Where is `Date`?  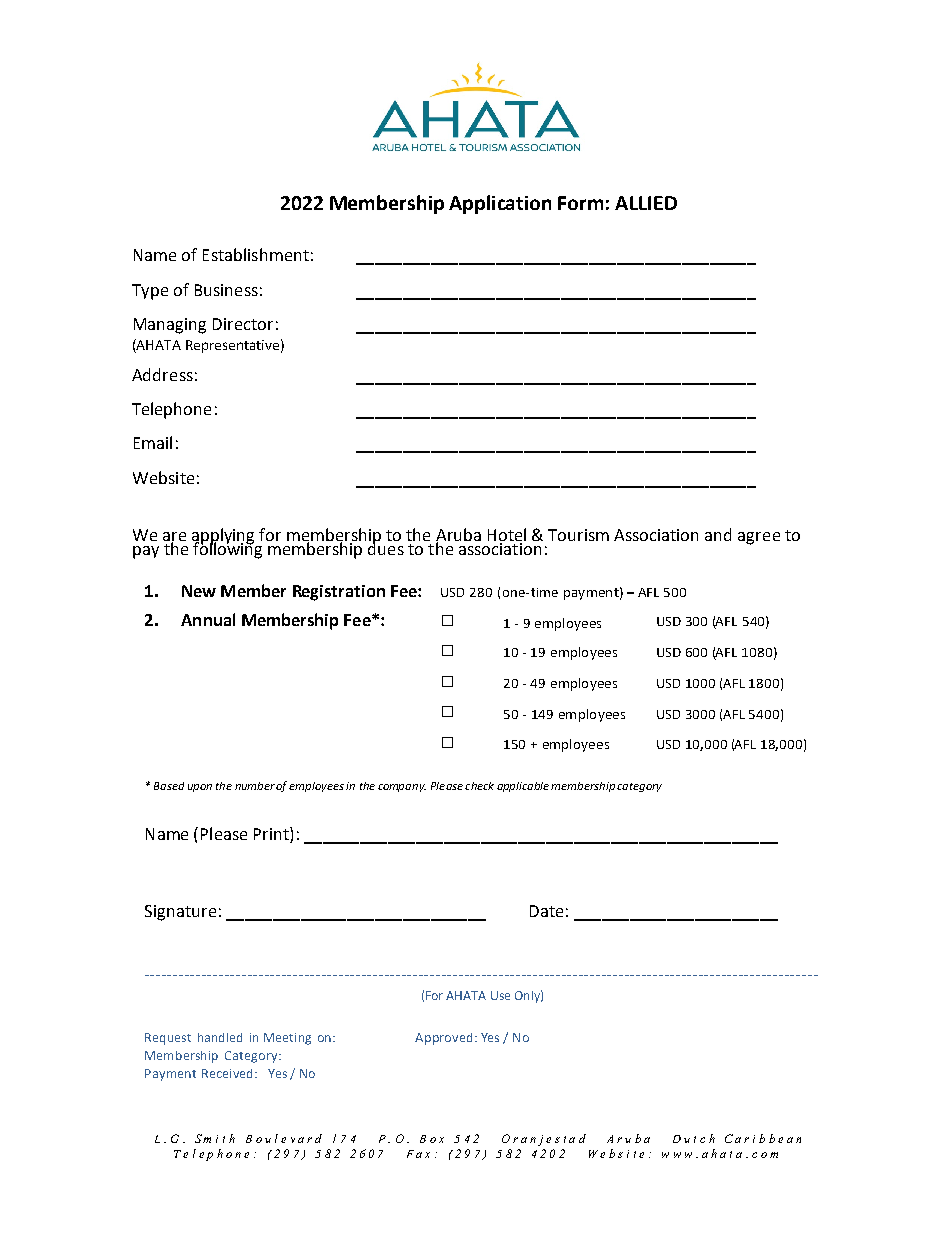 Date is located at coordinates (546, 911).
